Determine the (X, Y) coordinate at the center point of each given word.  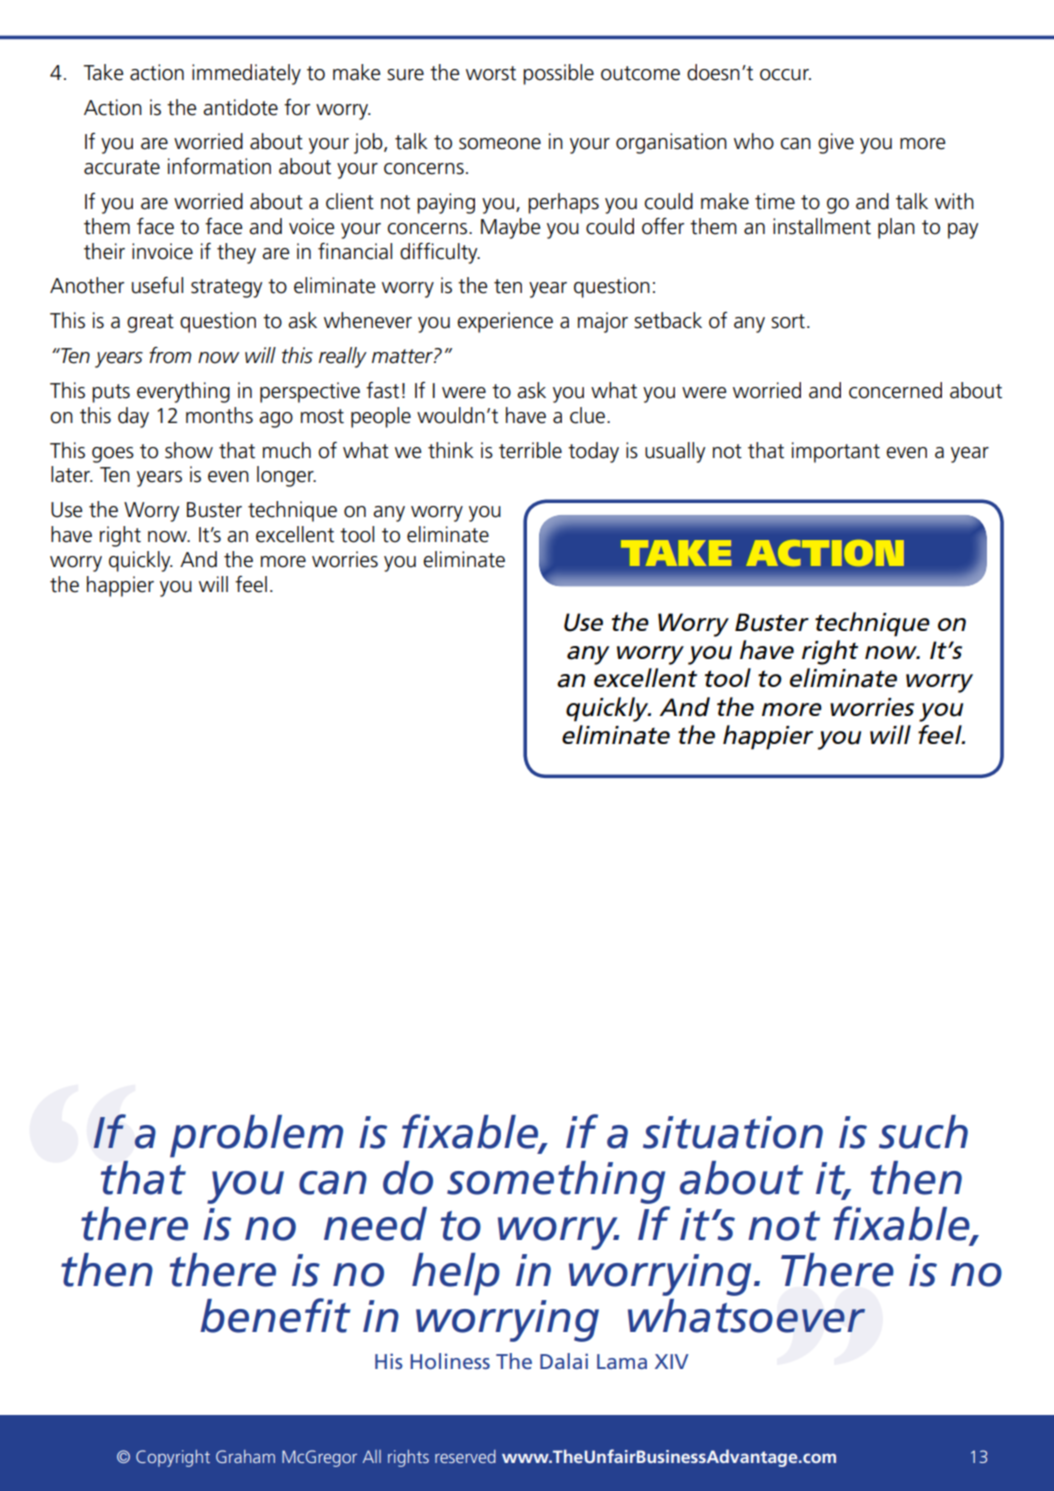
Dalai (564, 1361)
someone (500, 144)
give (836, 143)
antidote (240, 107)
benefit (275, 1315)
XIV (672, 1361)
